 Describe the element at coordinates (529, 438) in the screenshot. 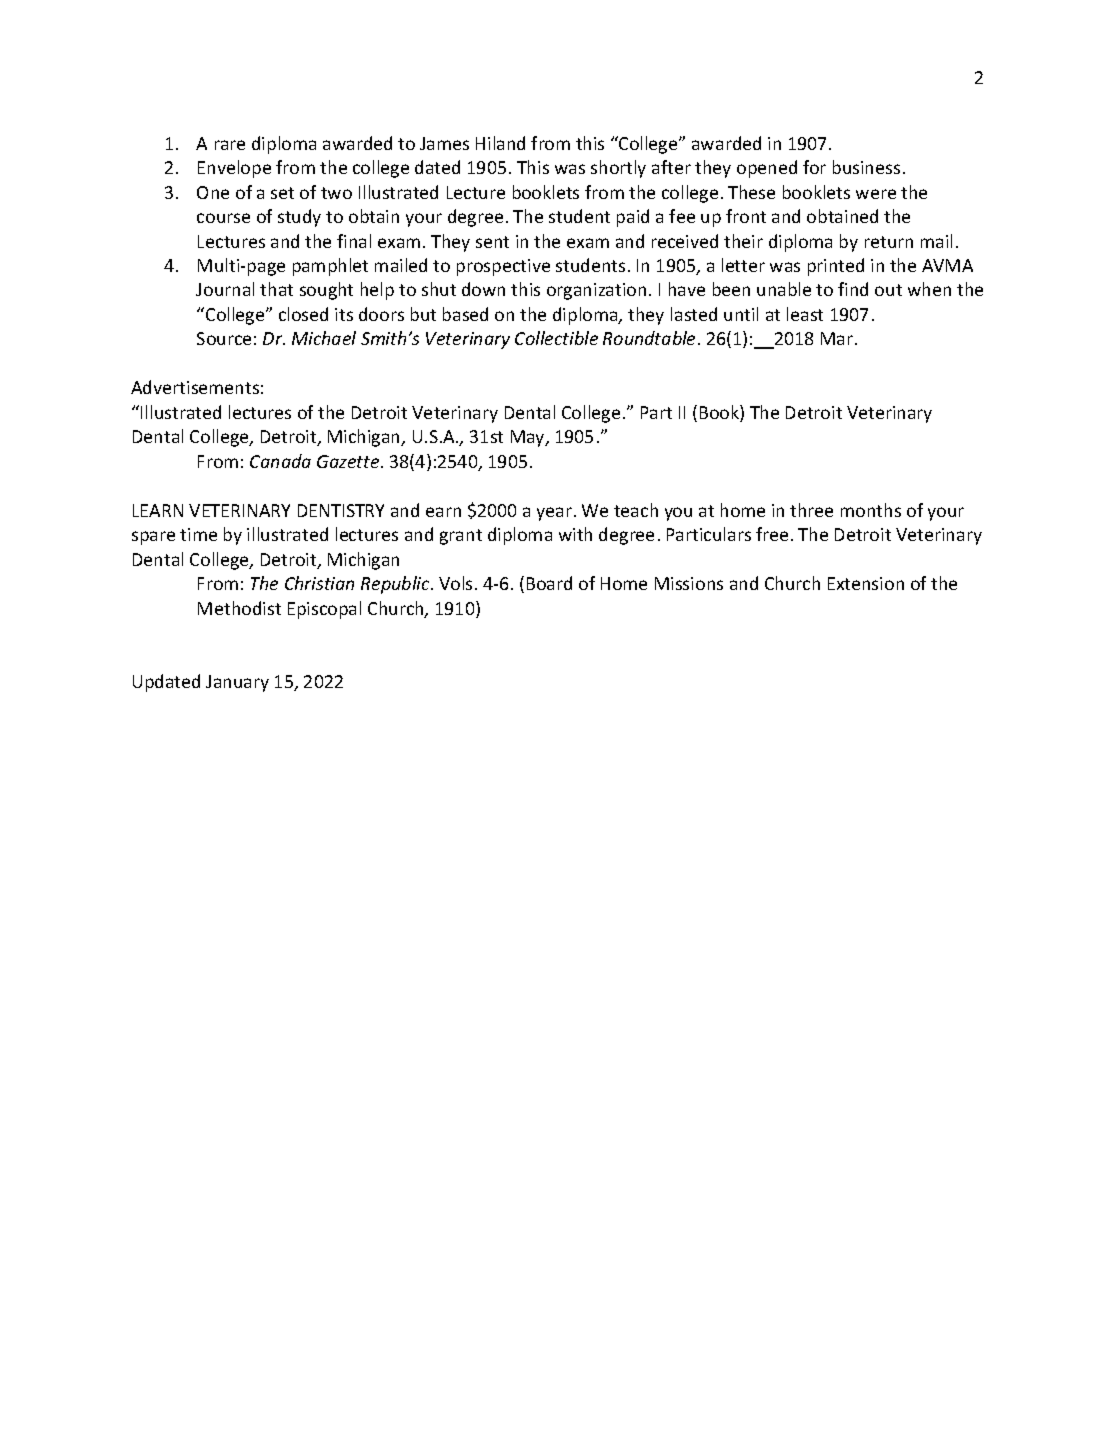

I see `May` at that location.
